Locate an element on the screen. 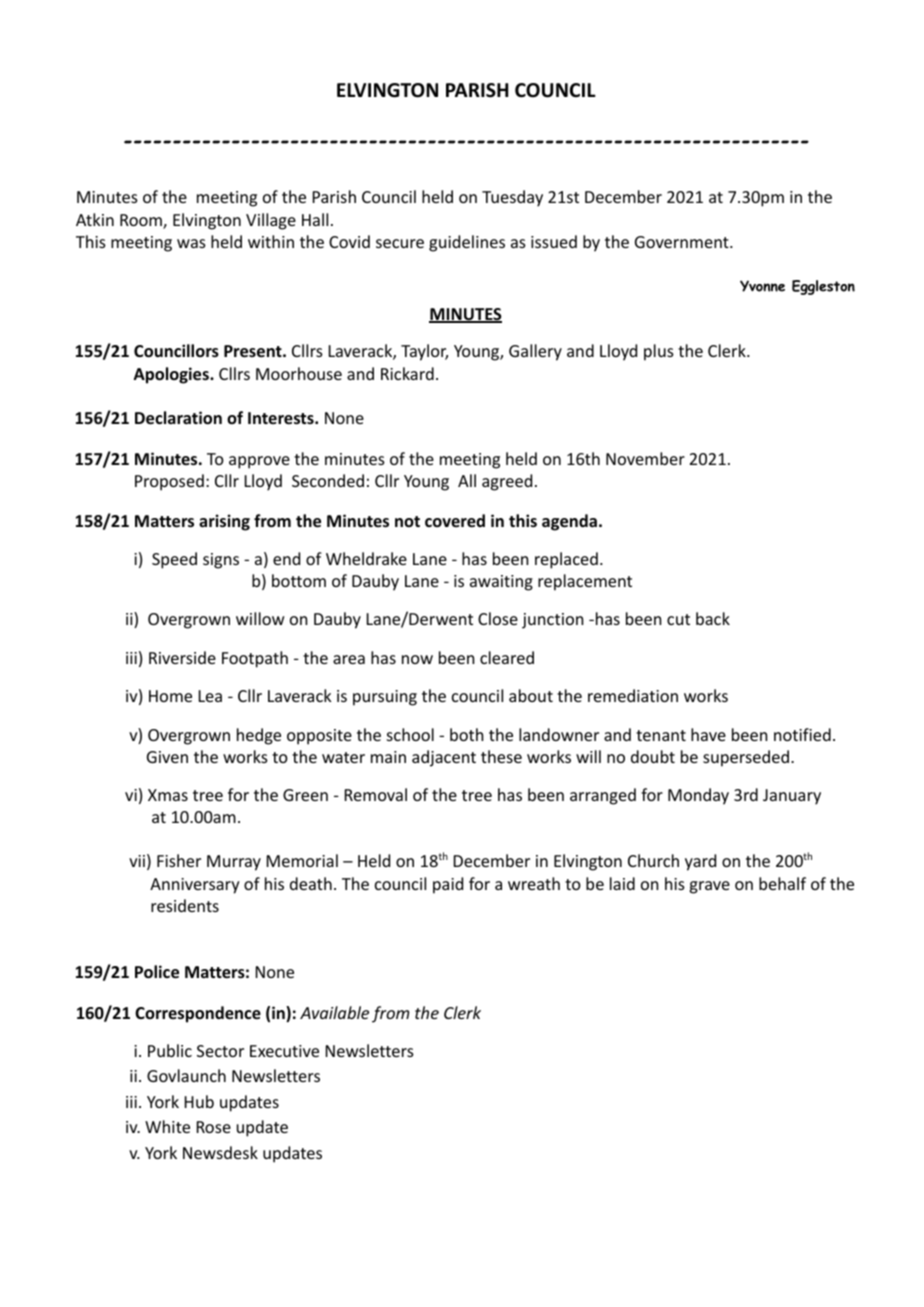  Available is located at coordinates (334, 1012).
